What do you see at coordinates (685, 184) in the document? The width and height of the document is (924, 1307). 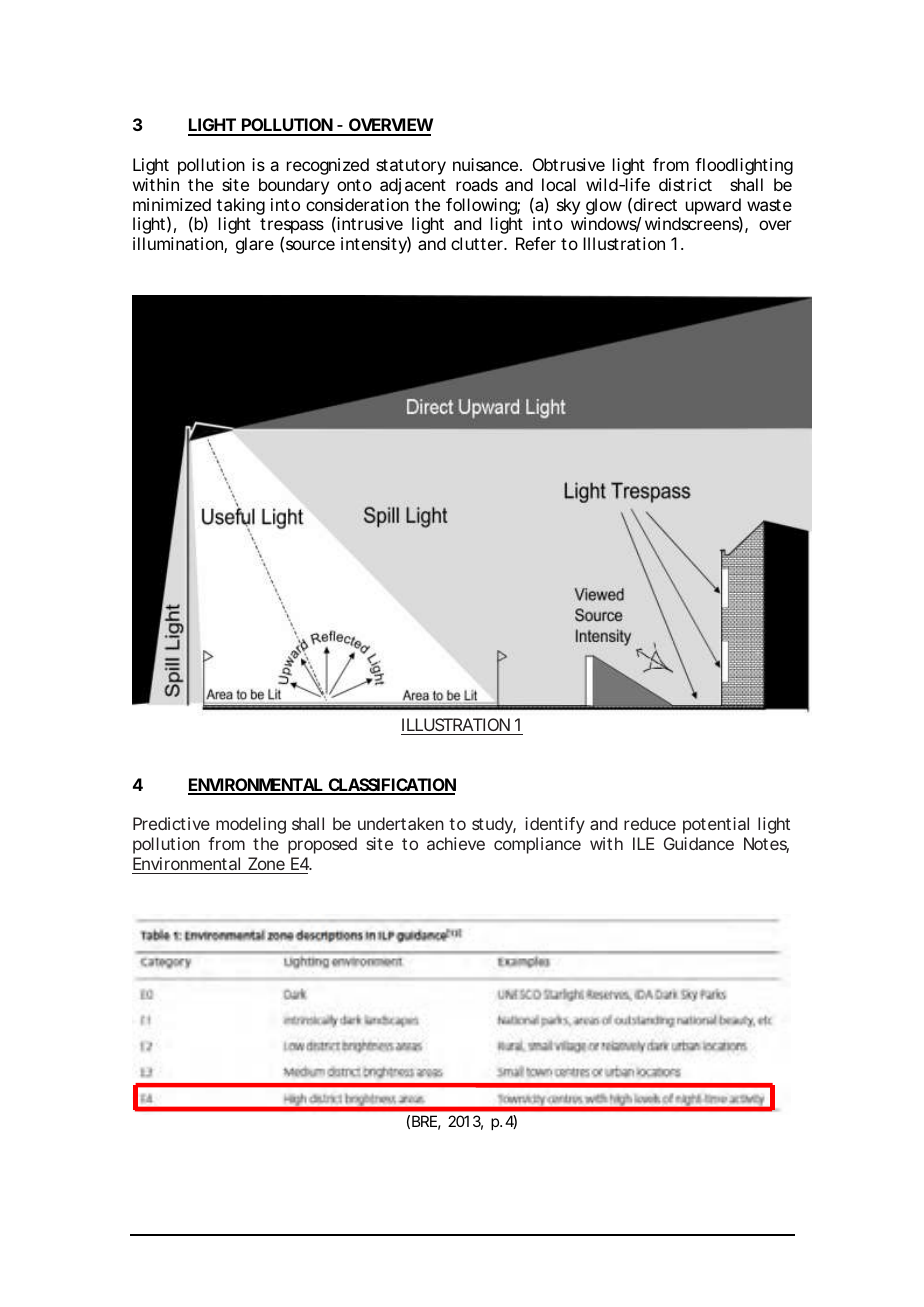 I see `district` at bounding box center [685, 184].
